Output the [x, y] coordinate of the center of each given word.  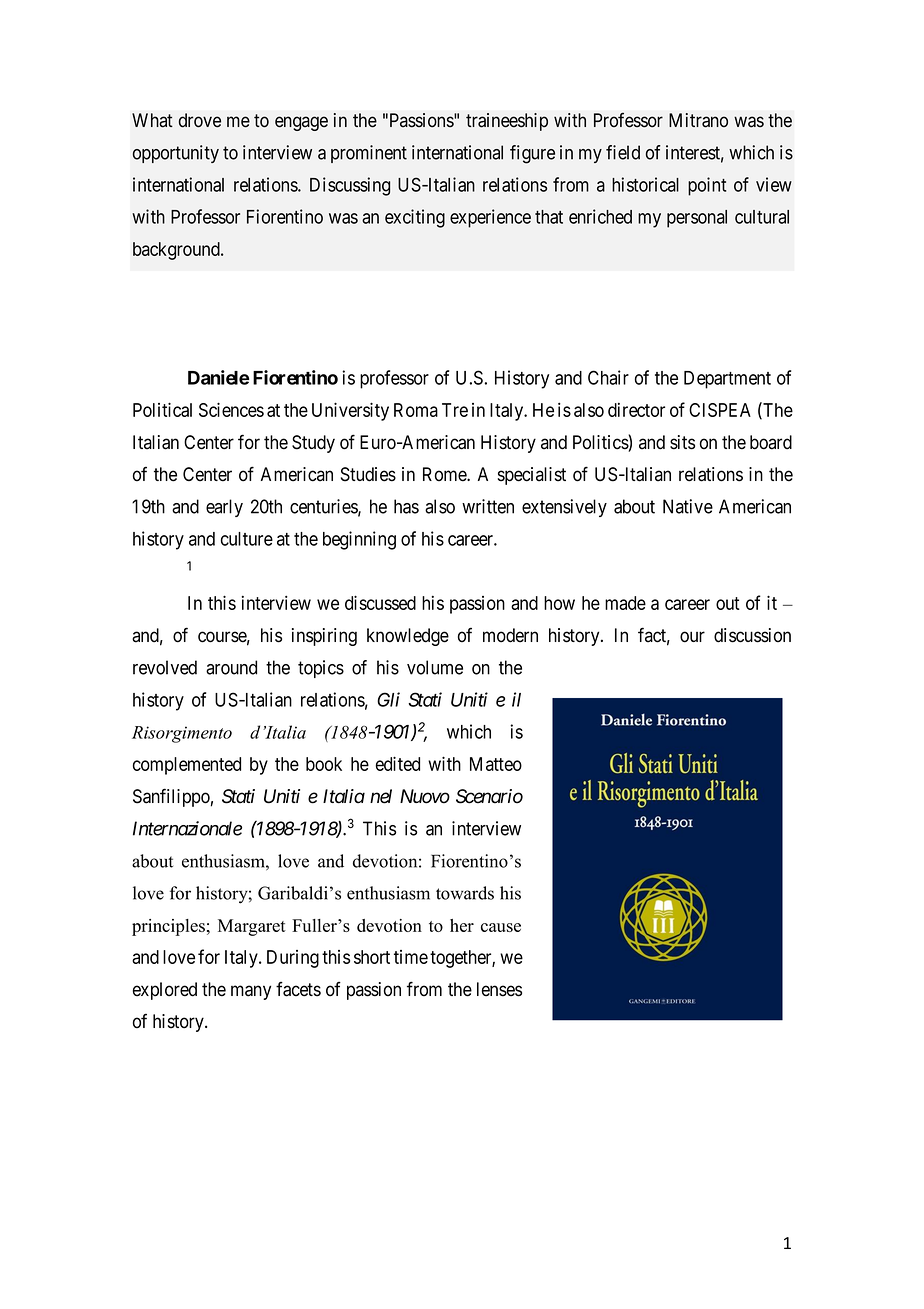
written [488, 506]
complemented [187, 766]
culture [247, 539]
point [707, 186]
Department [727, 380]
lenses [499, 989]
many [251, 992]
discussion [752, 635]
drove [200, 120]
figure [532, 154]
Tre [455, 410]
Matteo [496, 764]
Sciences [231, 409]
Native [688, 506]
